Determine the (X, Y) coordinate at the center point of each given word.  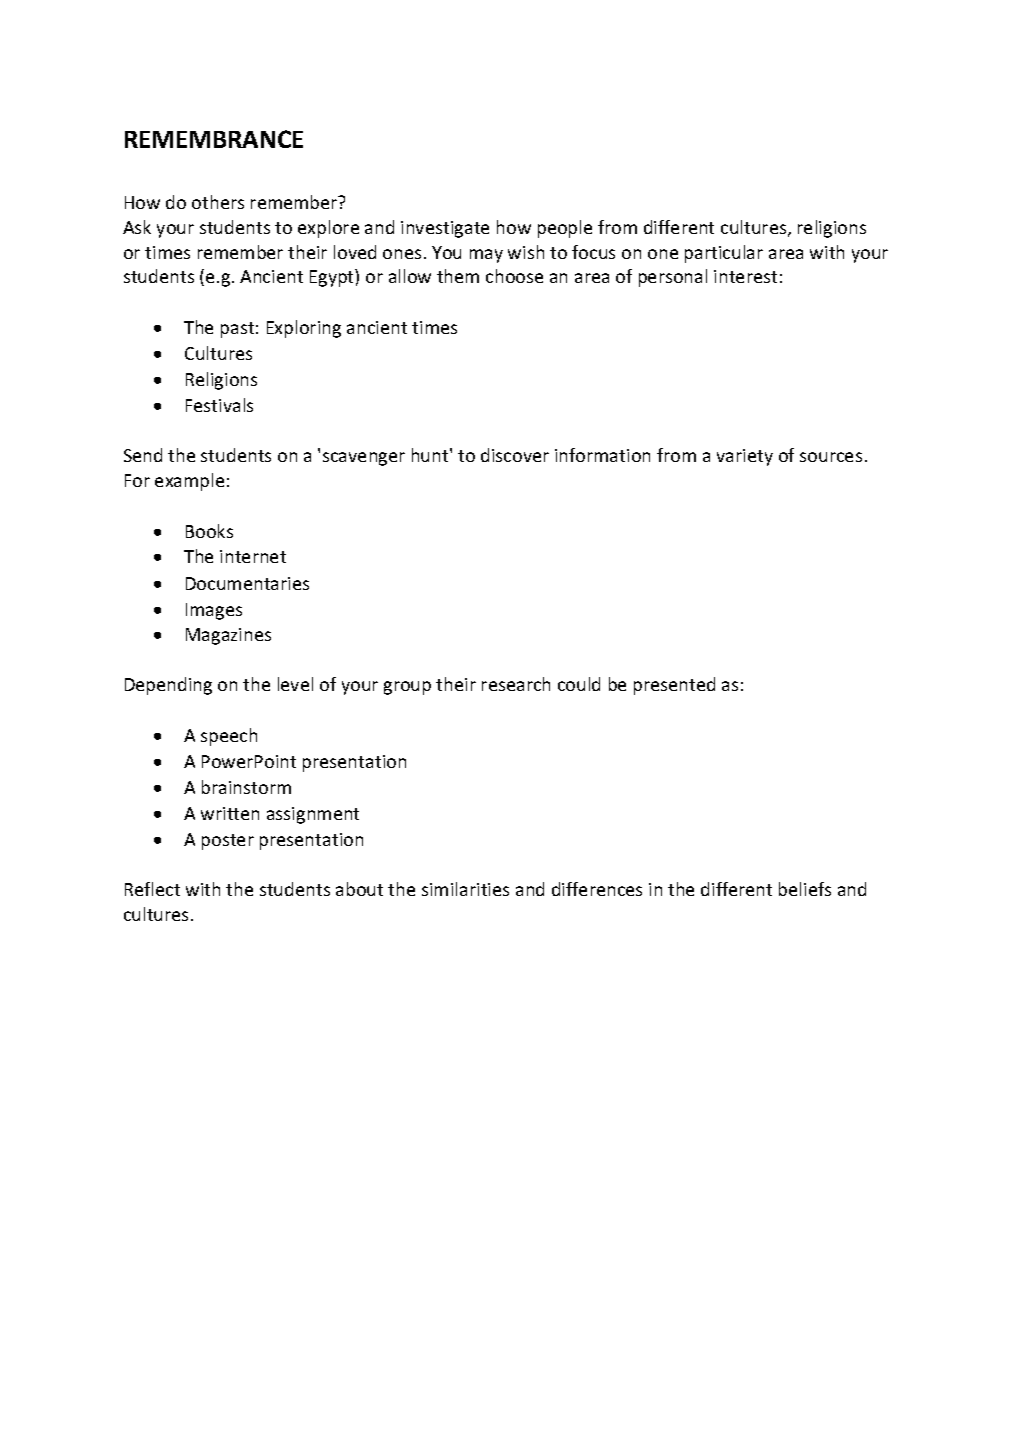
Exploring (304, 329)
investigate (445, 229)
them (458, 276)
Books (209, 531)
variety (745, 457)
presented (674, 686)
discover (515, 455)
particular (724, 254)
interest (745, 276)
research (516, 684)
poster (228, 842)
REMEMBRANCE (214, 139)
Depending (168, 686)
